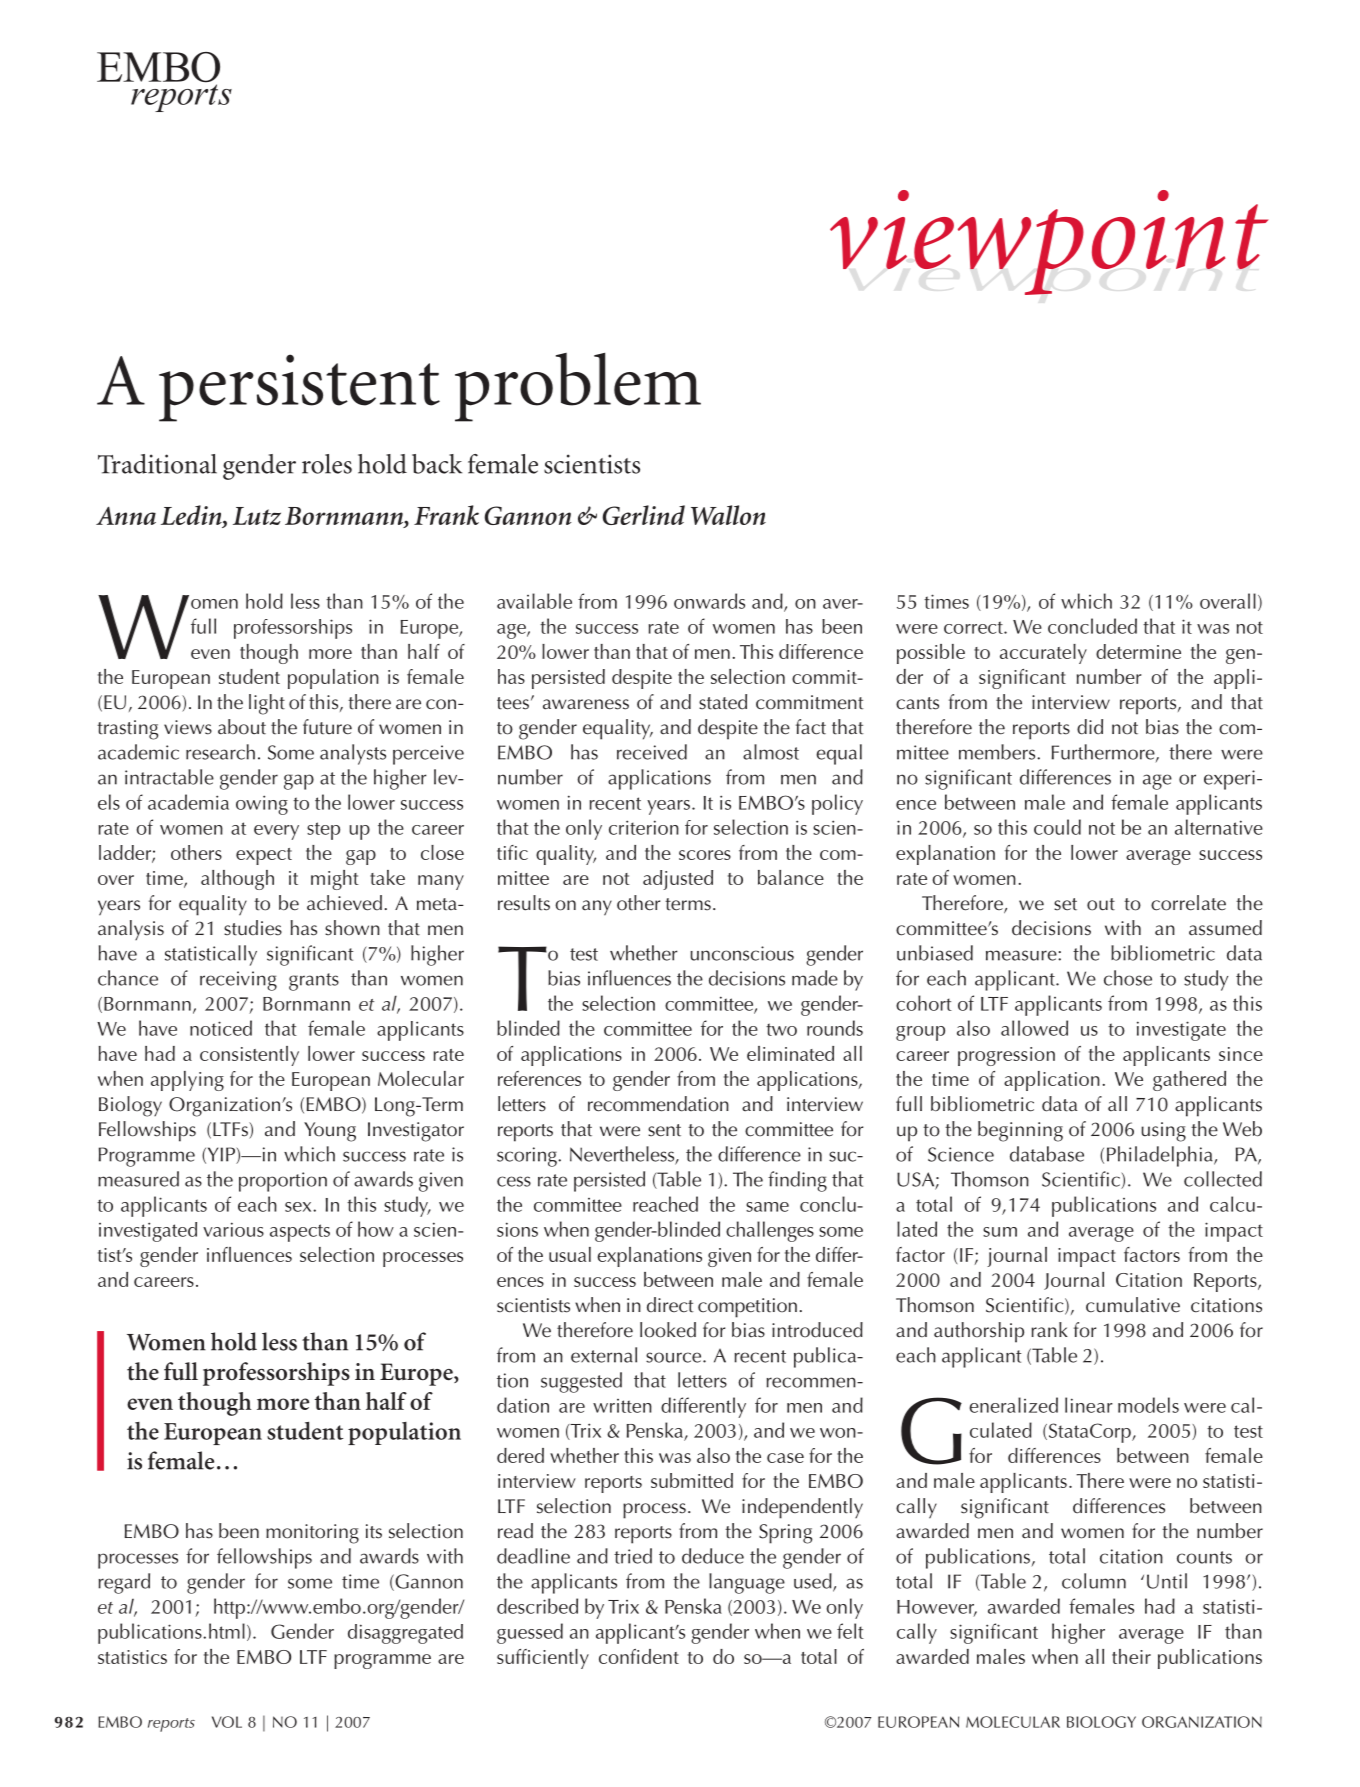  Describe the element at coordinates (578, 387) in the document. I see `problem` at that location.
